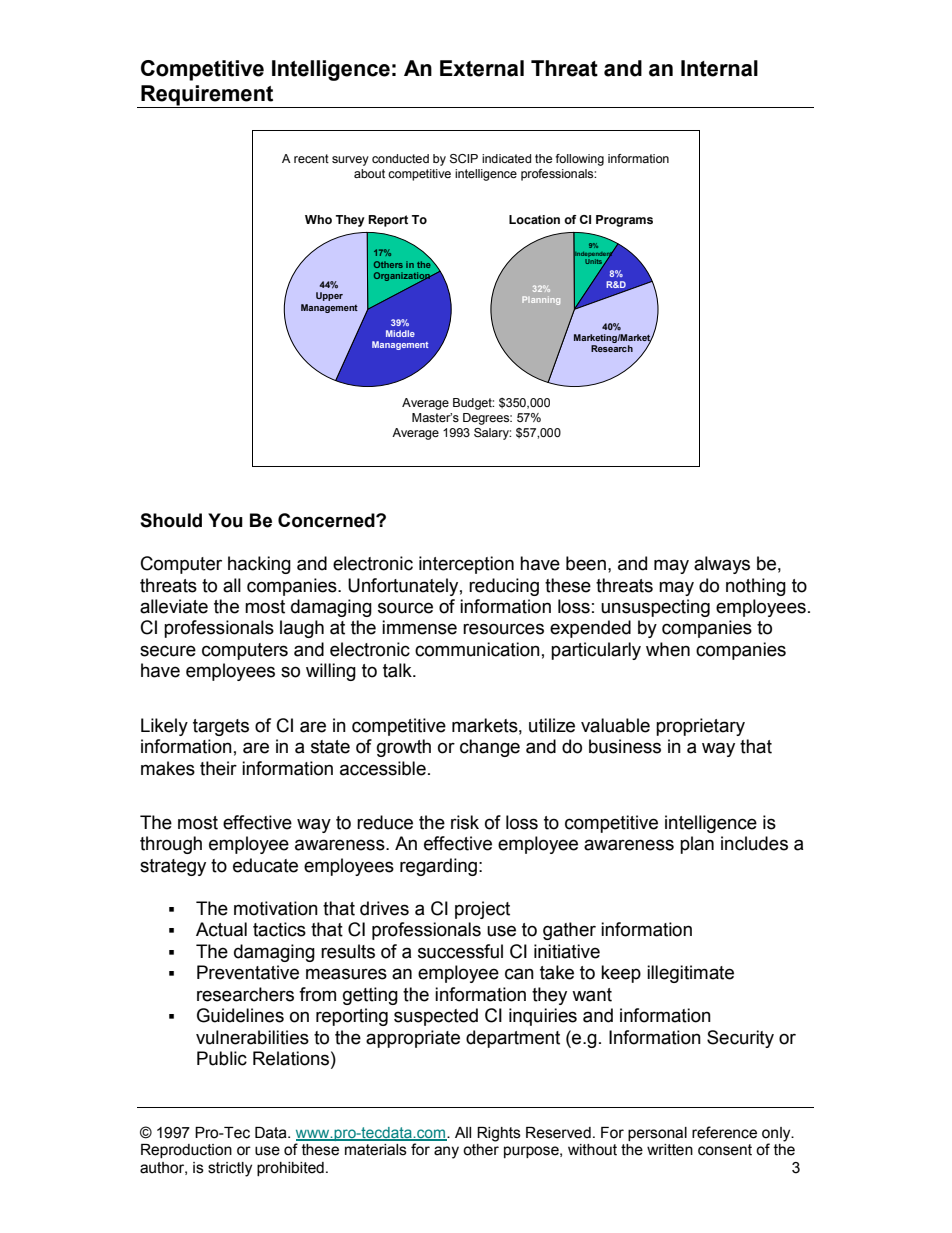 The width and height of the page is (952, 1233). Describe the element at coordinates (230, 1169) in the page. I see `strictly` at that location.
